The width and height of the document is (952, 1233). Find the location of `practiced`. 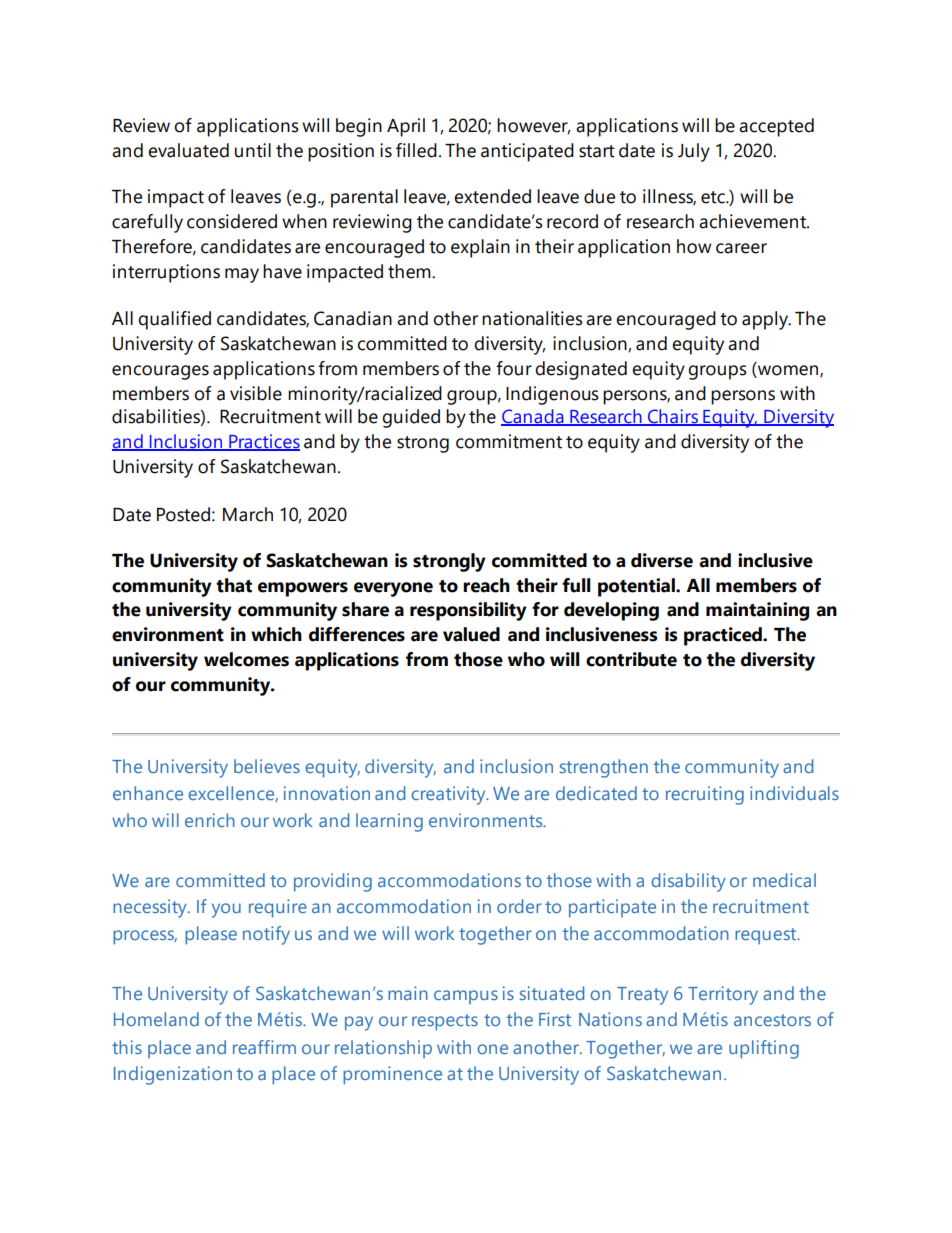

practiced is located at coordinates (724, 636).
